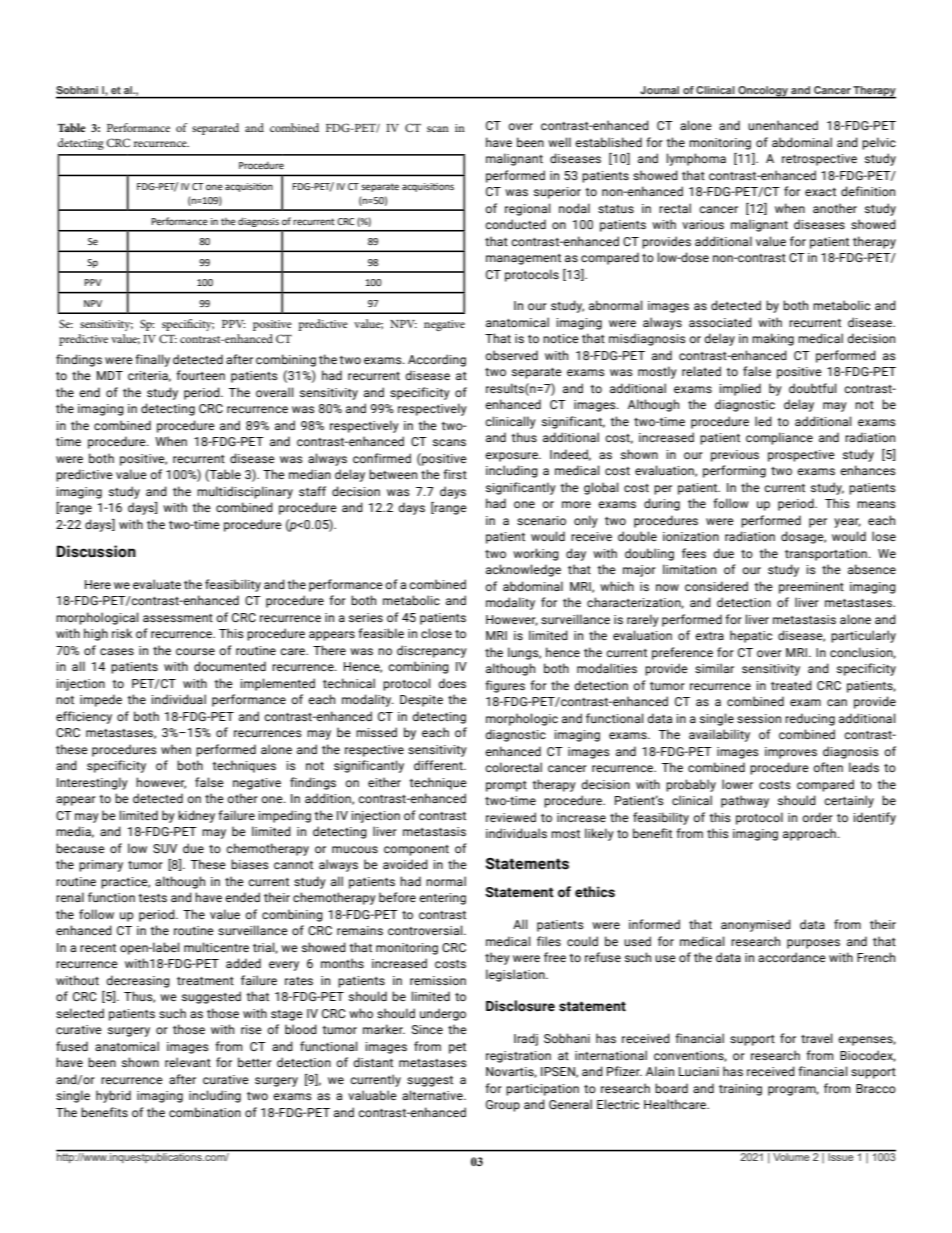 The height and width of the page is (1233, 952). Describe the element at coordinates (92, 783) in the page. I see `Interestingly` at that location.
